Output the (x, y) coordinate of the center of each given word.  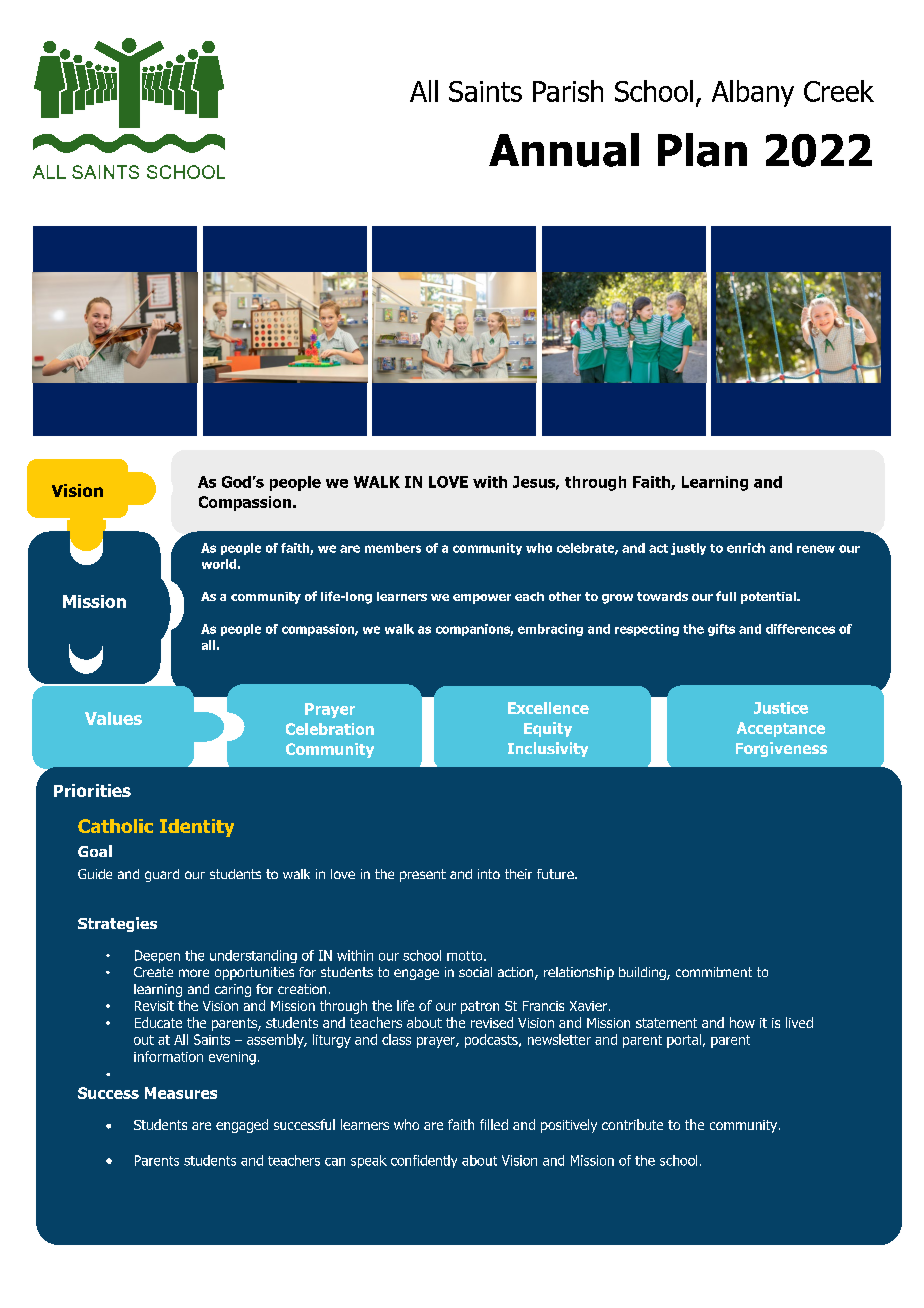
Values (113, 718)
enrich (746, 548)
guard (162, 875)
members (393, 548)
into (489, 874)
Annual (564, 150)
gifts (721, 630)
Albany (753, 93)
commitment (714, 972)
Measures (181, 1093)
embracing (550, 630)
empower (482, 599)
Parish (568, 91)
